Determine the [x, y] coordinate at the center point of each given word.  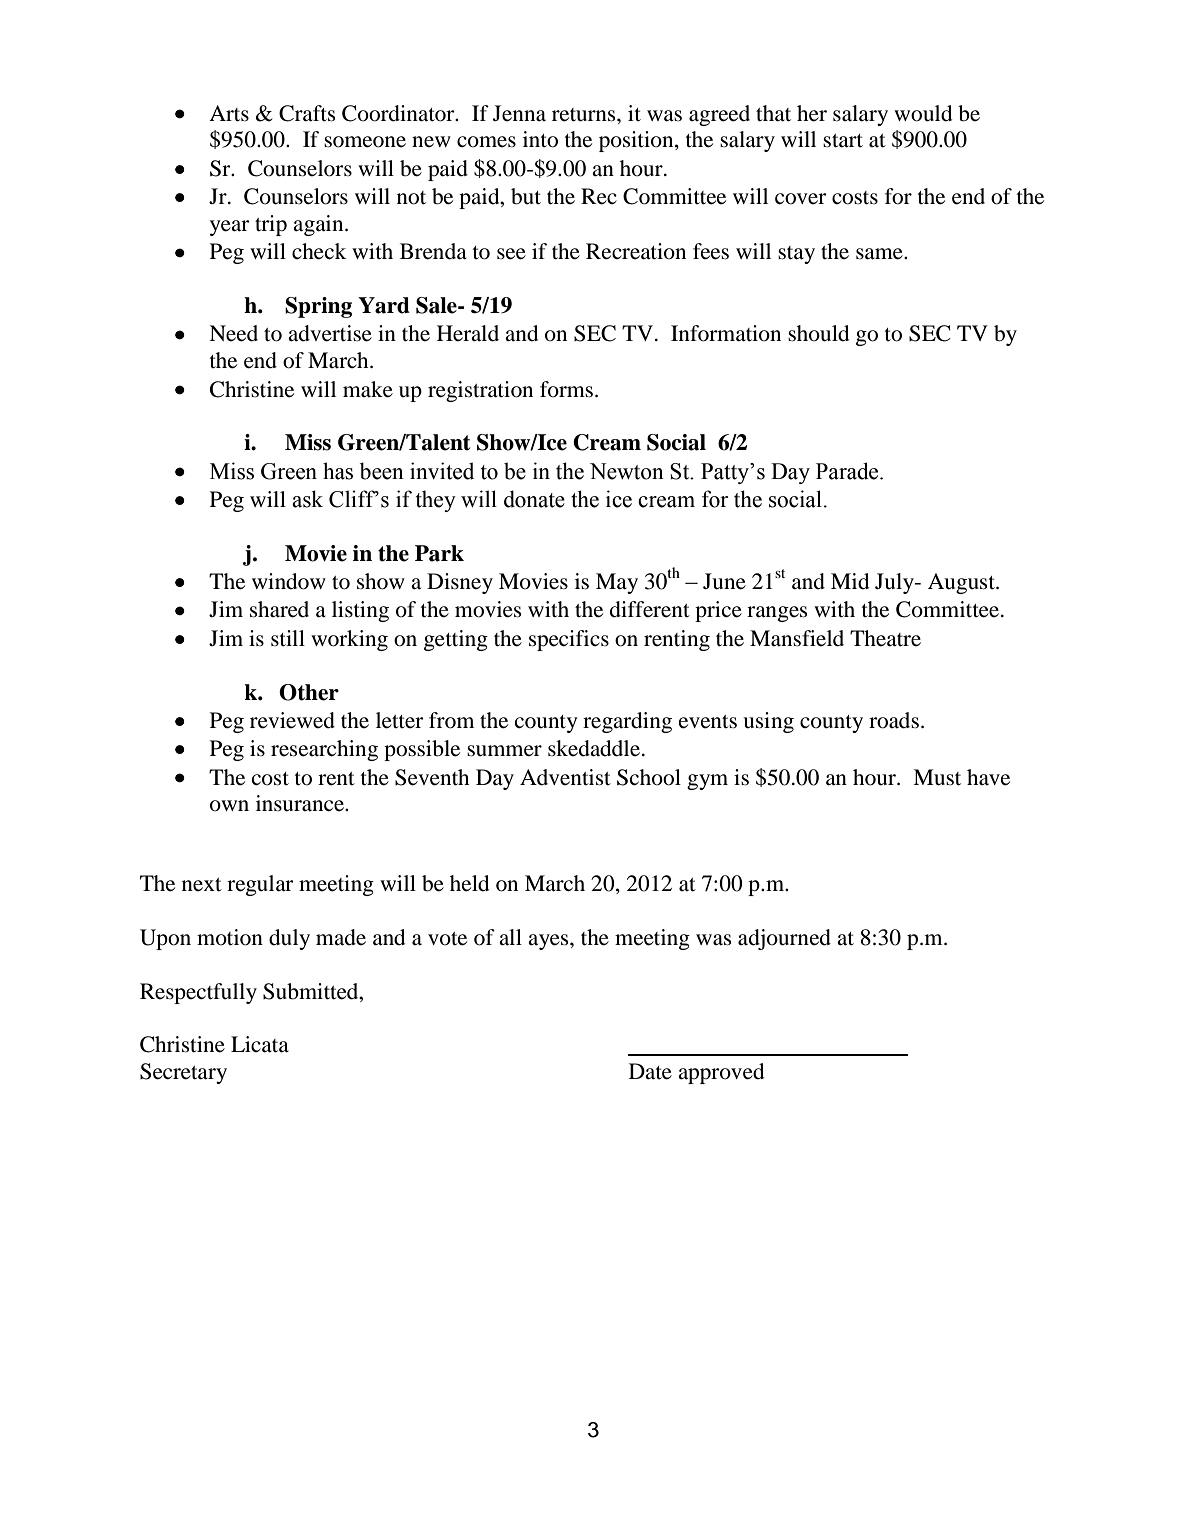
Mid [850, 581]
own [229, 806]
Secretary [183, 1073]
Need [233, 333]
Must [937, 777]
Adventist [565, 777]
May [617, 583]
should [818, 333]
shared [279, 609]
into [540, 139]
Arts [229, 113]
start [843, 141]
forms [568, 389]
